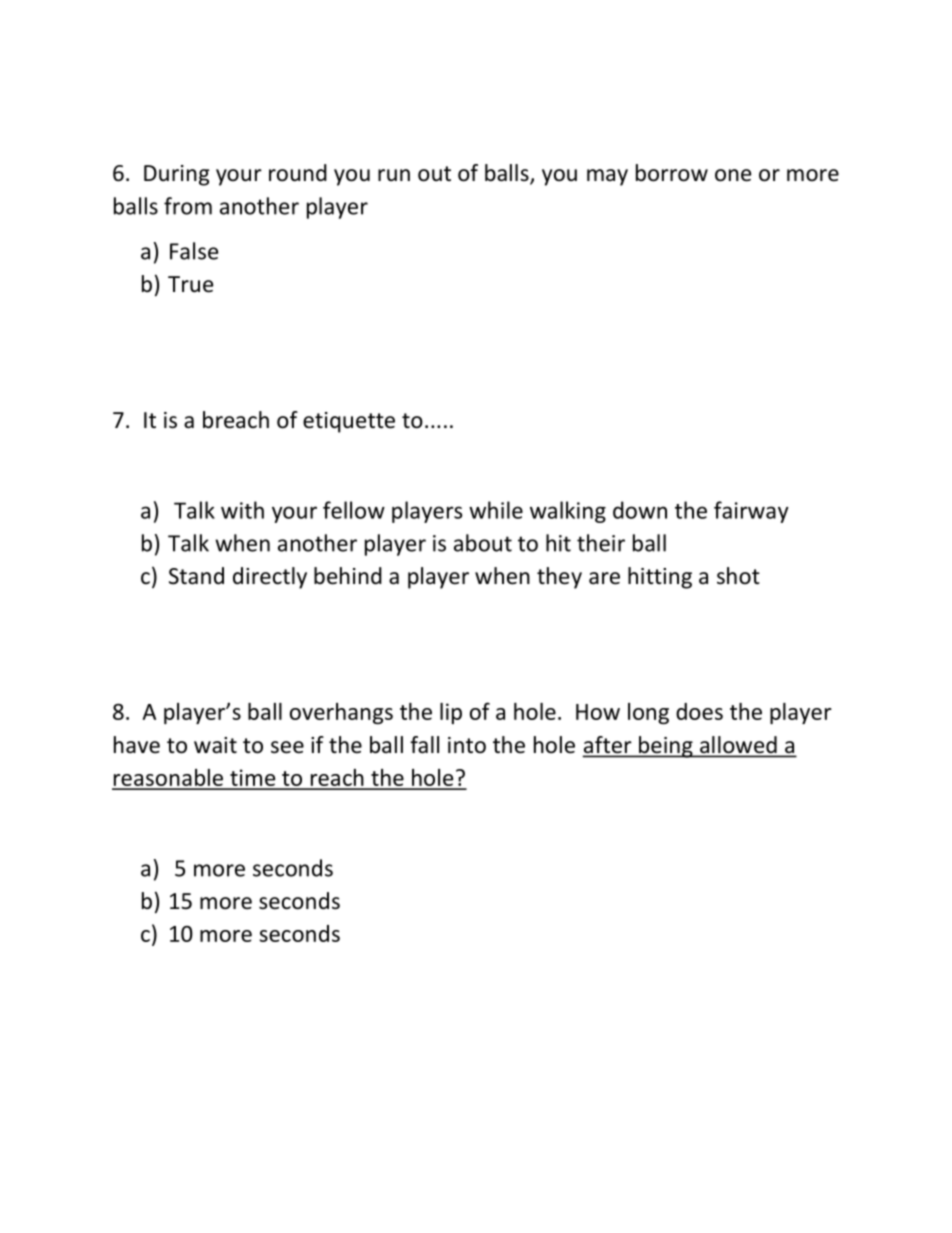 This screenshot has height=1233, width=952. I want to click on from, so click(188, 206).
